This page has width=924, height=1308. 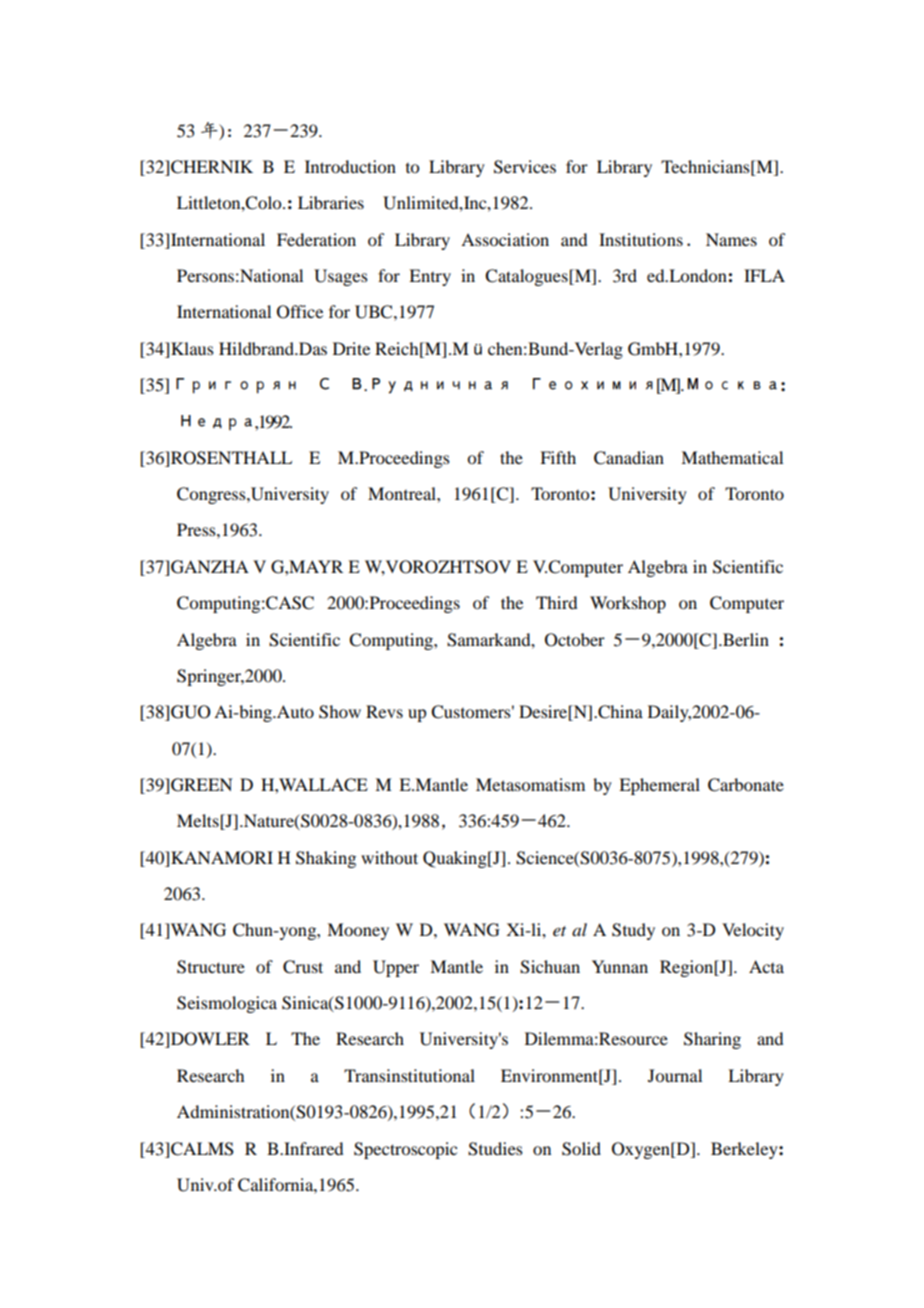 I want to click on without, so click(x=389, y=857).
